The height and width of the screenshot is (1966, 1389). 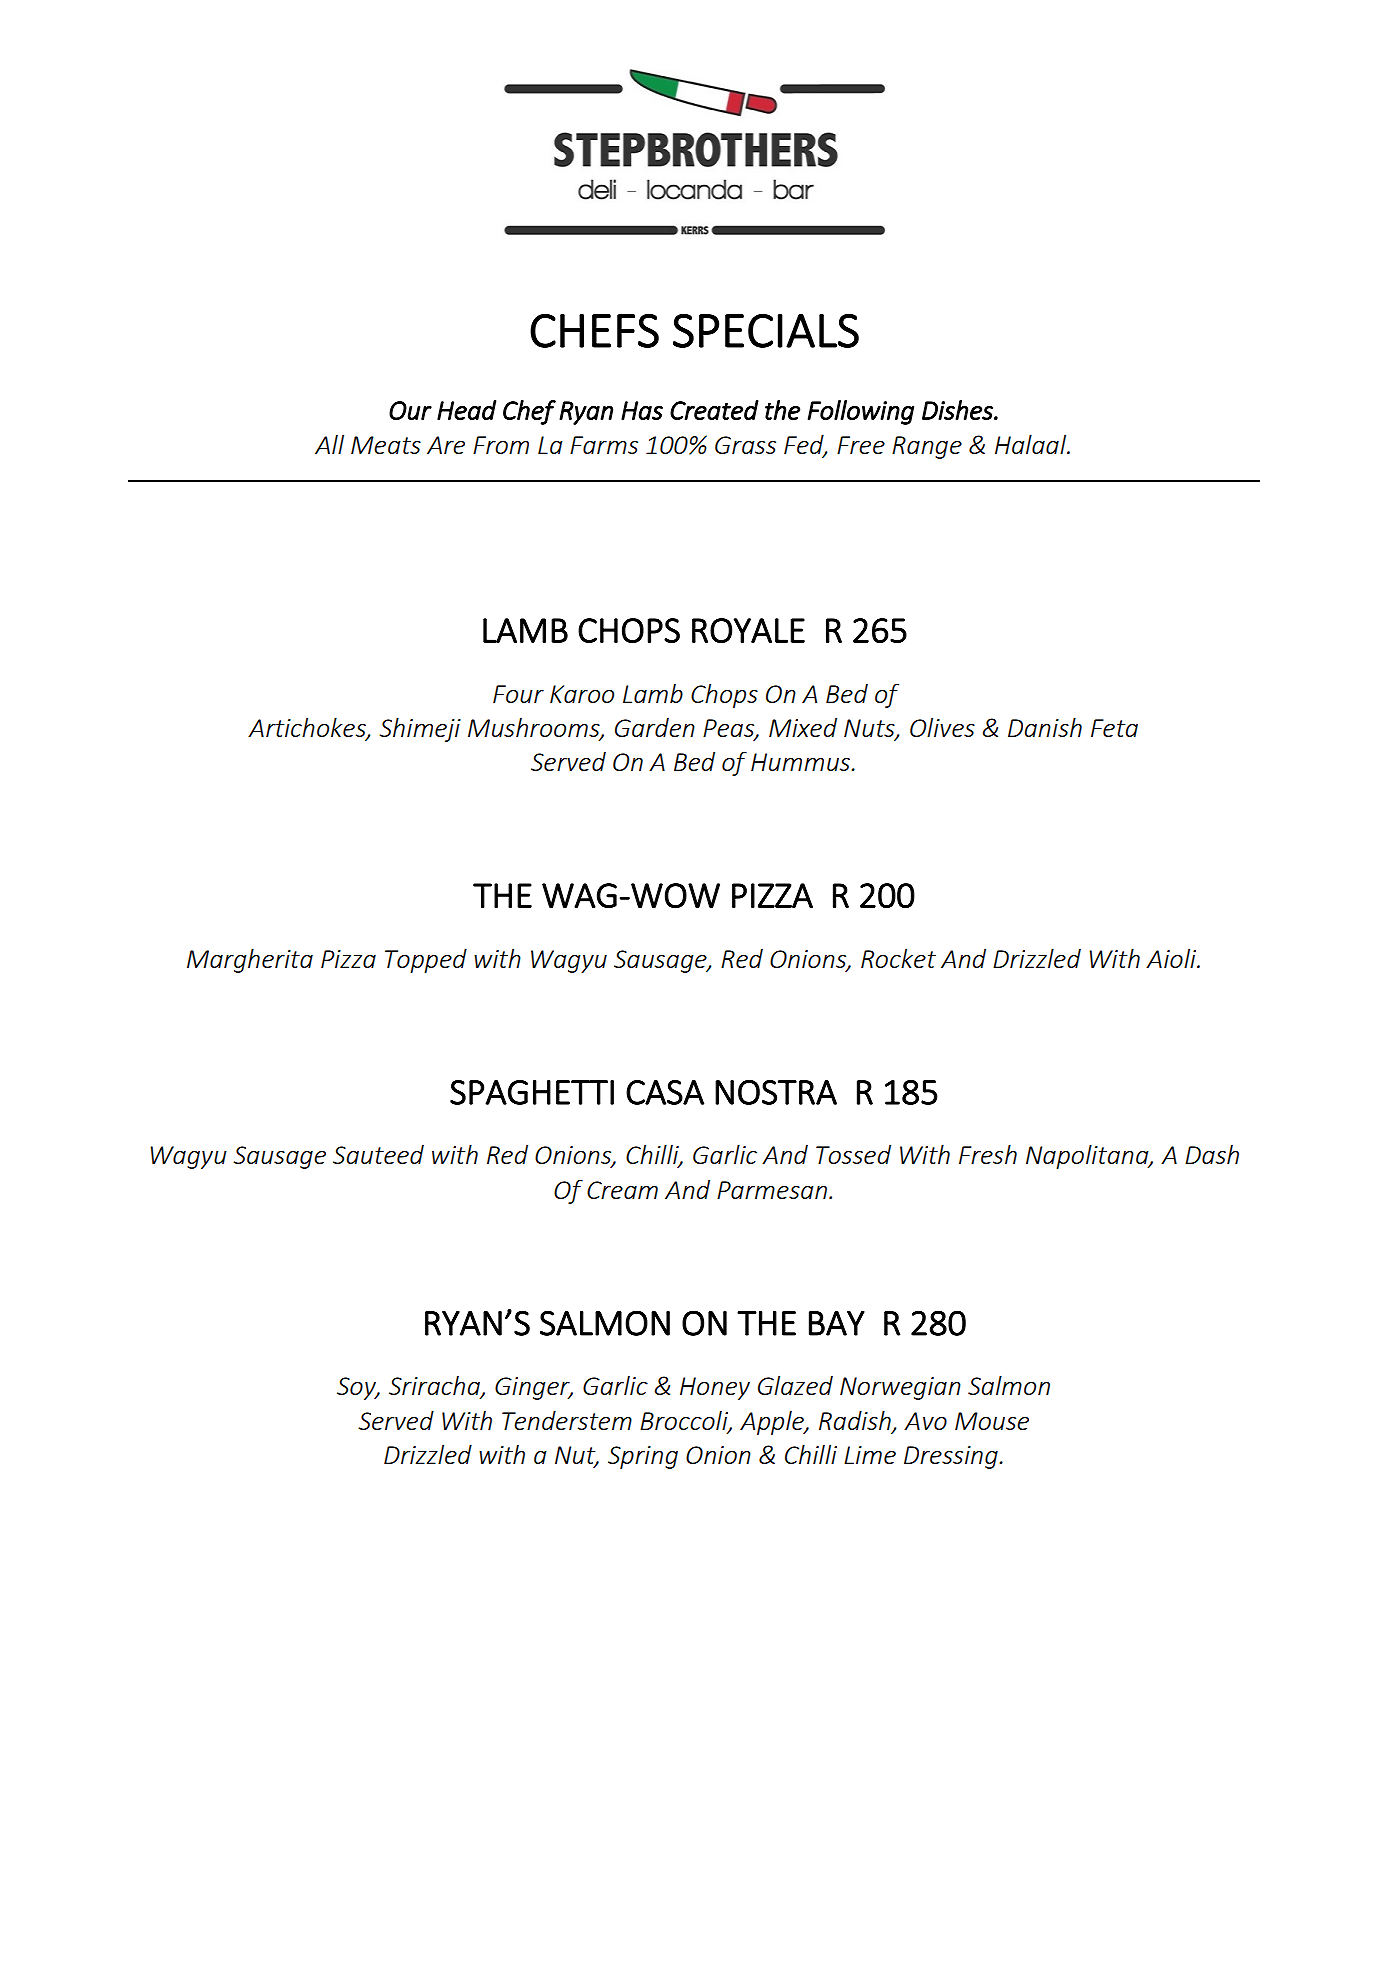 I want to click on SPECIALS, so click(x=766, y=330).
